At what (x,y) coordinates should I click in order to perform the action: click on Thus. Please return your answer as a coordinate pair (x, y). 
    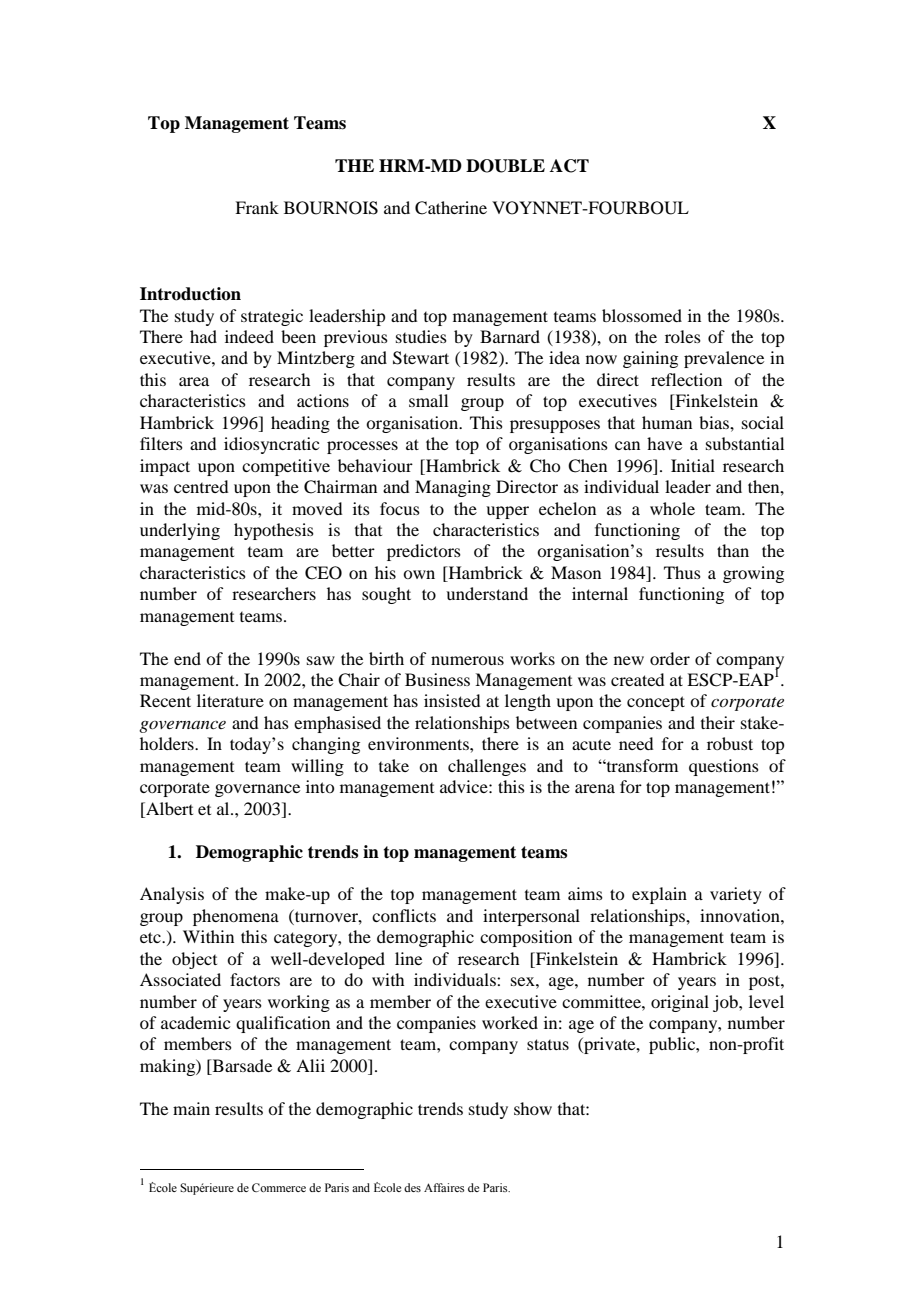
    Looking at the image, I should click on (682, 572).
